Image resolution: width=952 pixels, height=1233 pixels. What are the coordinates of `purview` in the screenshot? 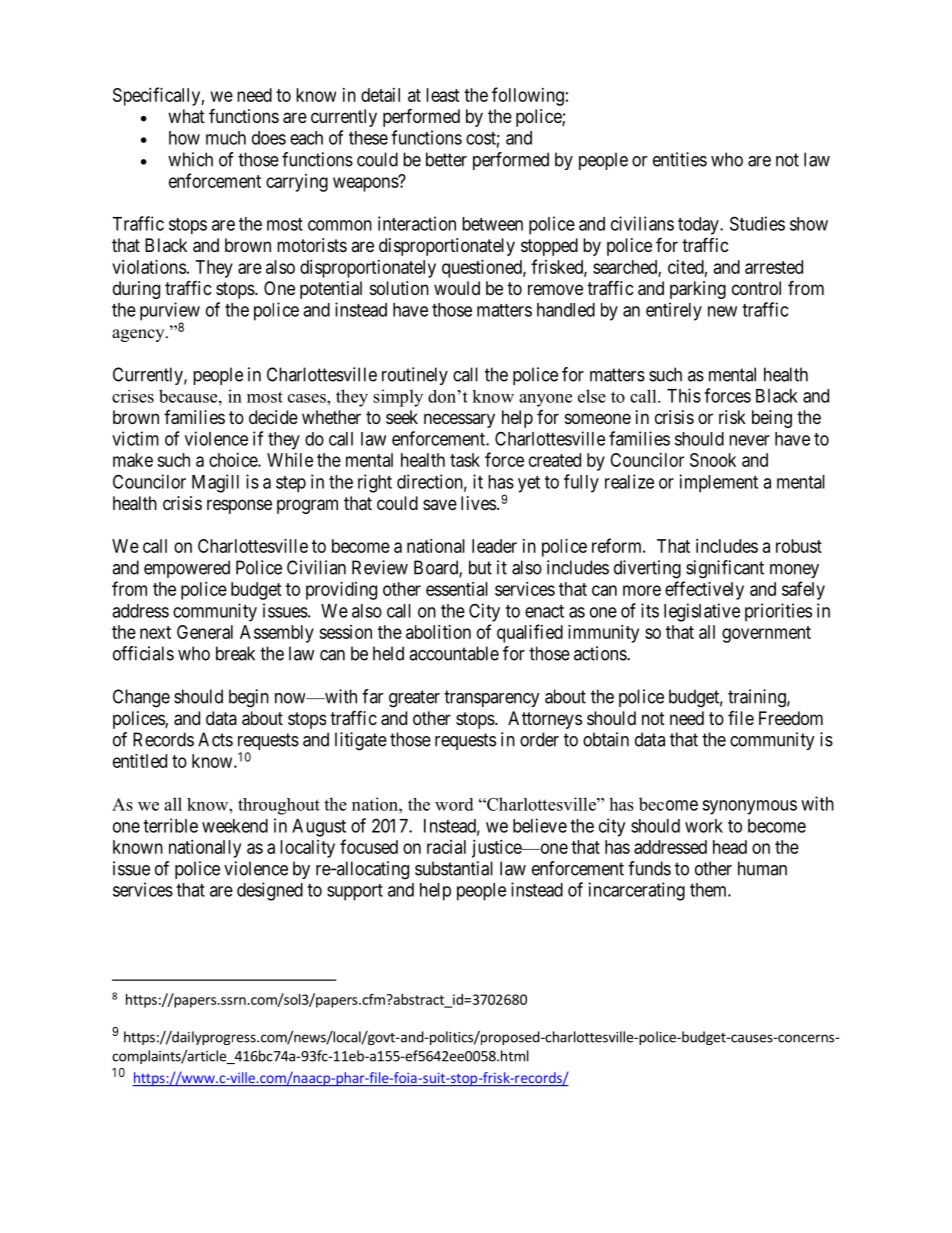 It's located at (170, 312).
